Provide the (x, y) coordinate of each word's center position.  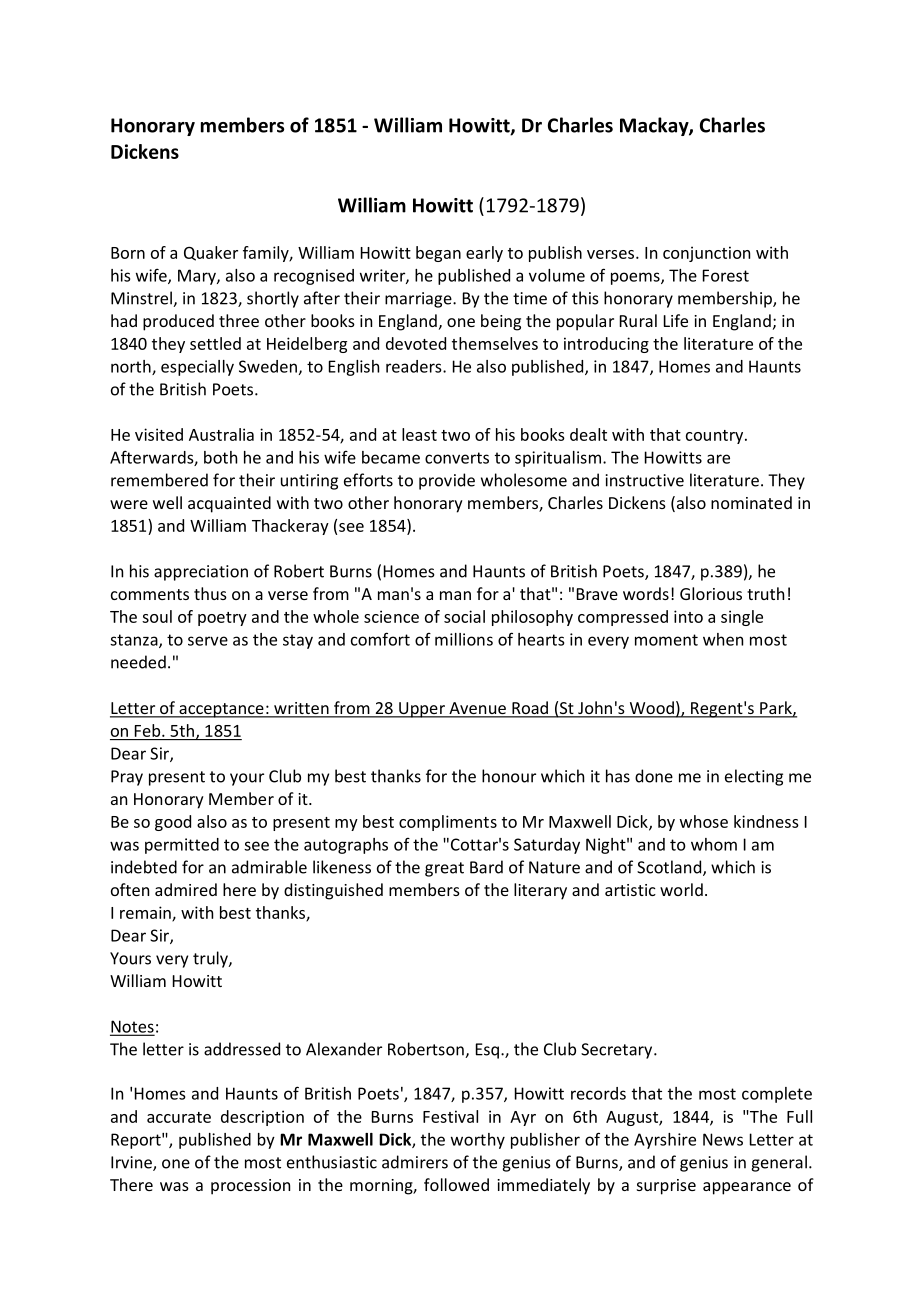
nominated (751, 502)
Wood (651, 709)
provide (447, 481)
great (444, 869)
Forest (726, 275)
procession (250, 1187)
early (484, 254)
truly (211, 959)
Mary (198, 277)
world (681, 889)
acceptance (221, 710)
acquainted (229, 504)
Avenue (477, 709)
